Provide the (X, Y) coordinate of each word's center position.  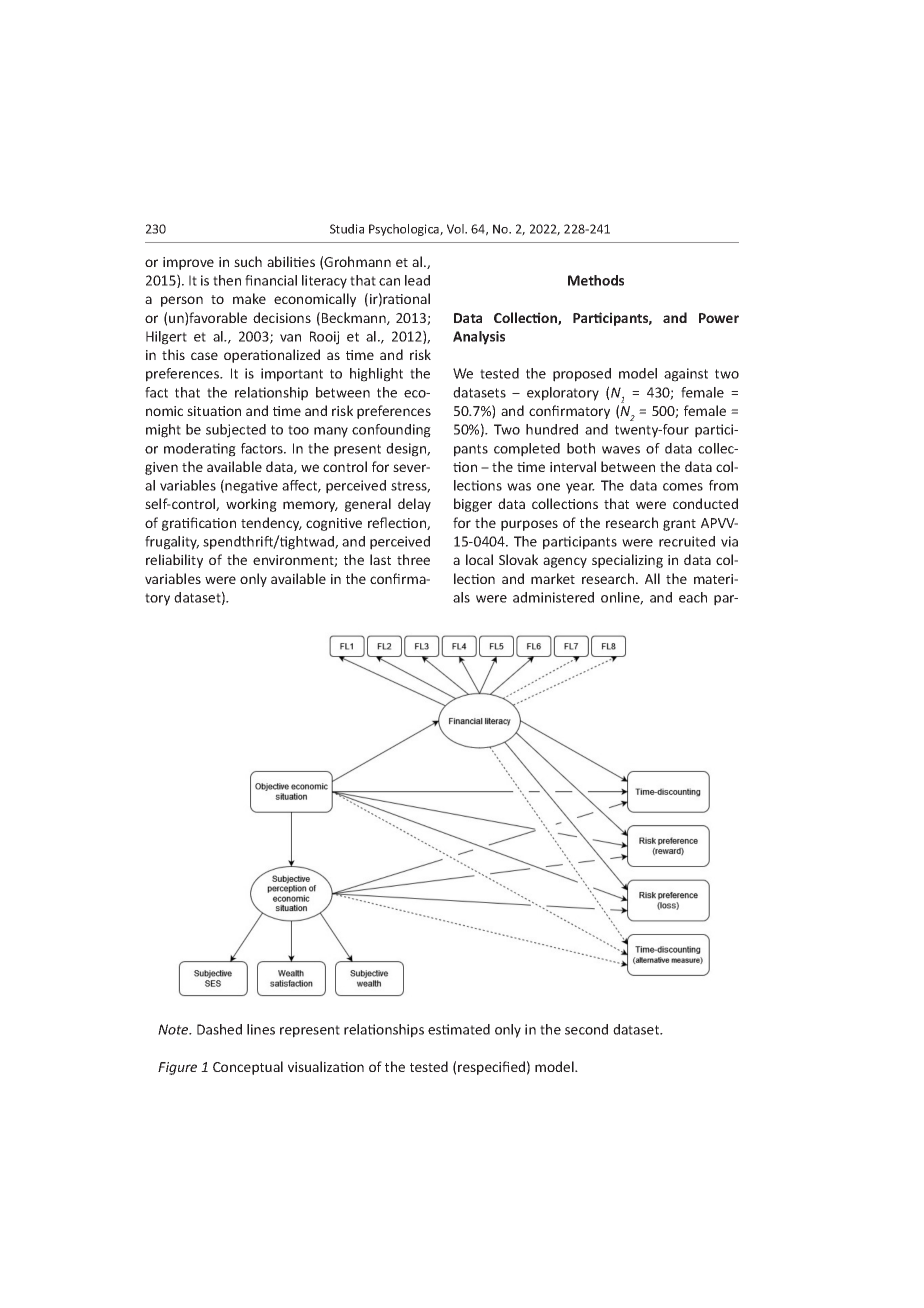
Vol (456, 229)
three (413, 559)
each (693, 597)
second (586, 1029)
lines (261, 1029)
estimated (459, 1029)
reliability (174, 561)
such (248, 261)
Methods (596, 280)
